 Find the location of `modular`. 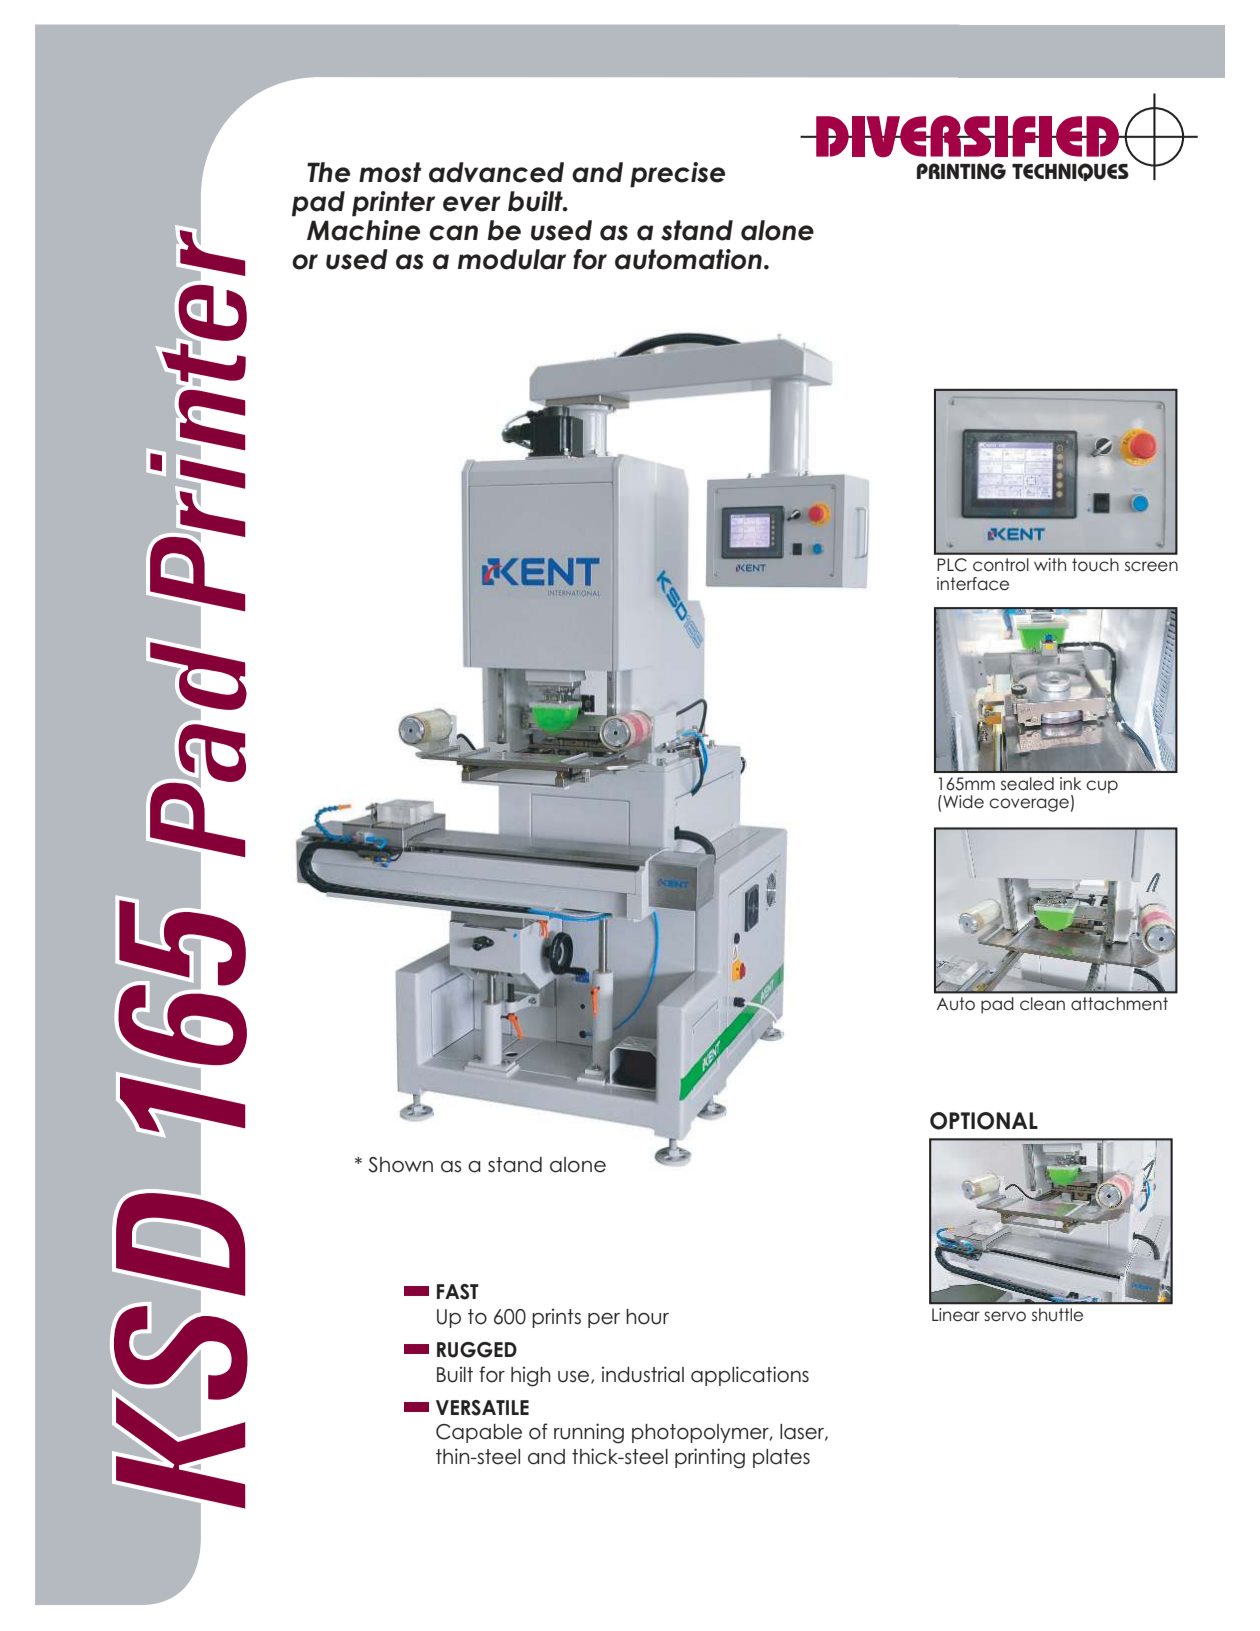

modular is located at coordinates (512, 259).
